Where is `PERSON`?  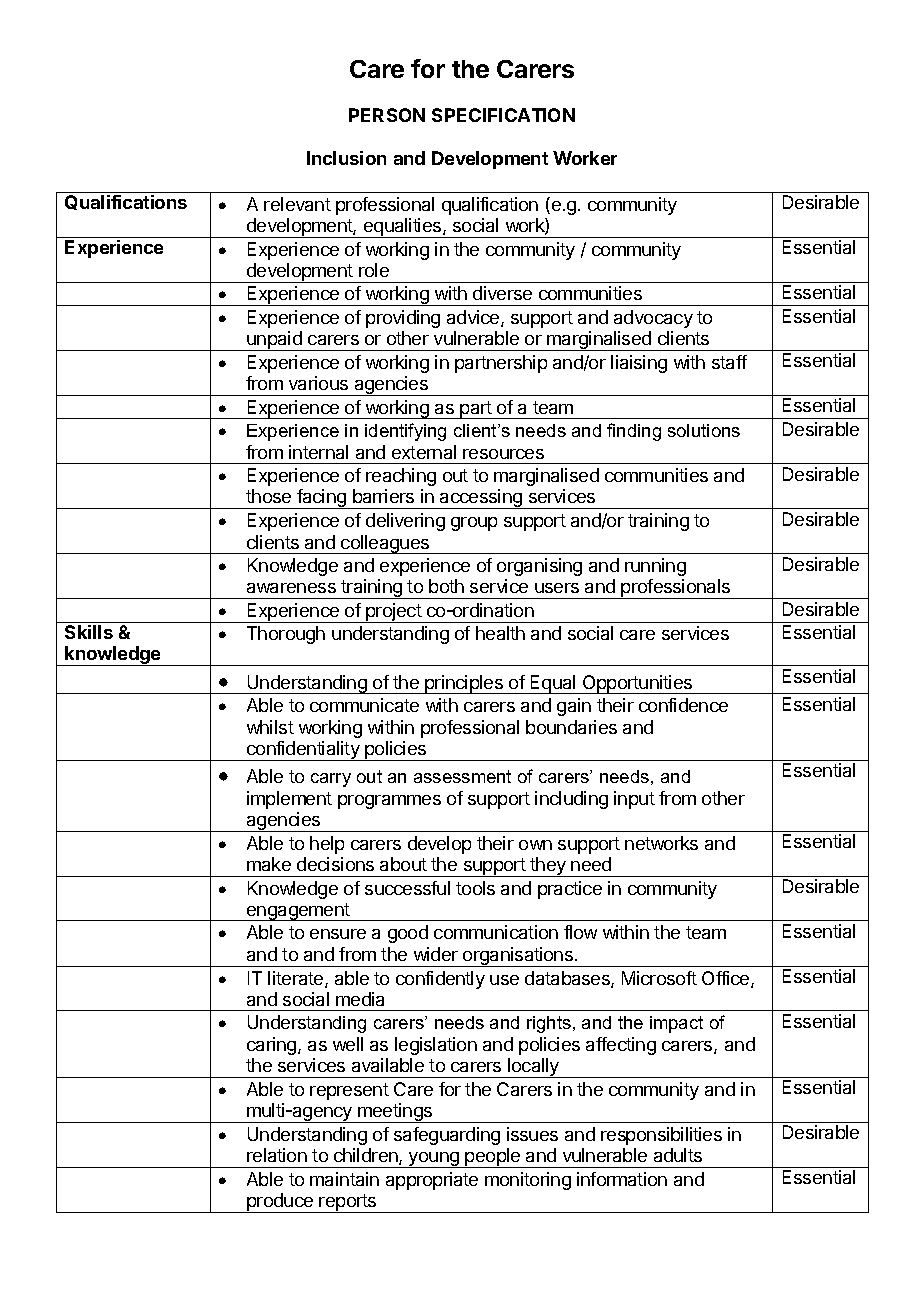 PERSON is located at coordinates (387, 115).
